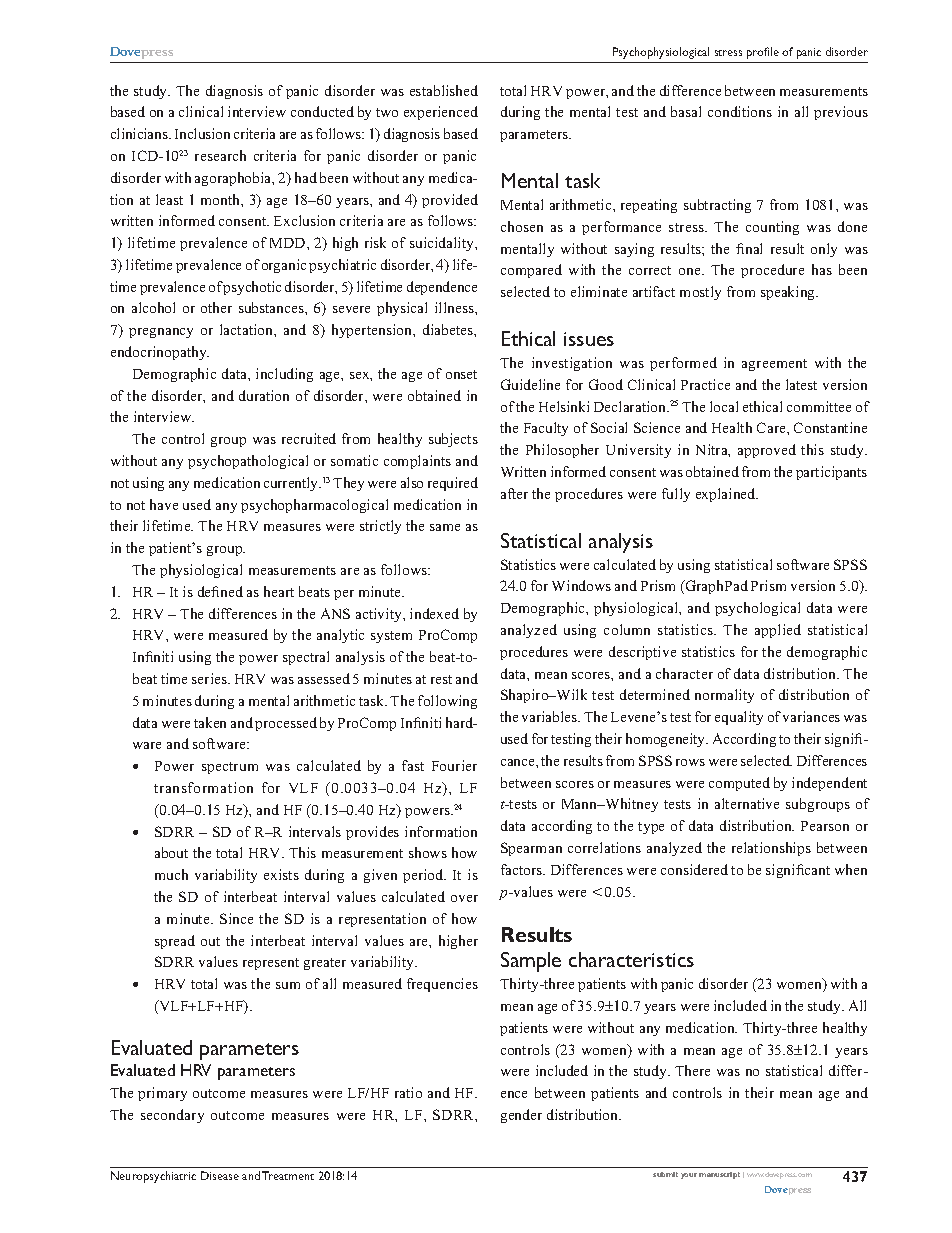 Image resolution: width=952 pixels, height=1233 pixels. What do you see at coordinates (739, 718) in the image?
I see `equality` at bounding box center [739, 718].
